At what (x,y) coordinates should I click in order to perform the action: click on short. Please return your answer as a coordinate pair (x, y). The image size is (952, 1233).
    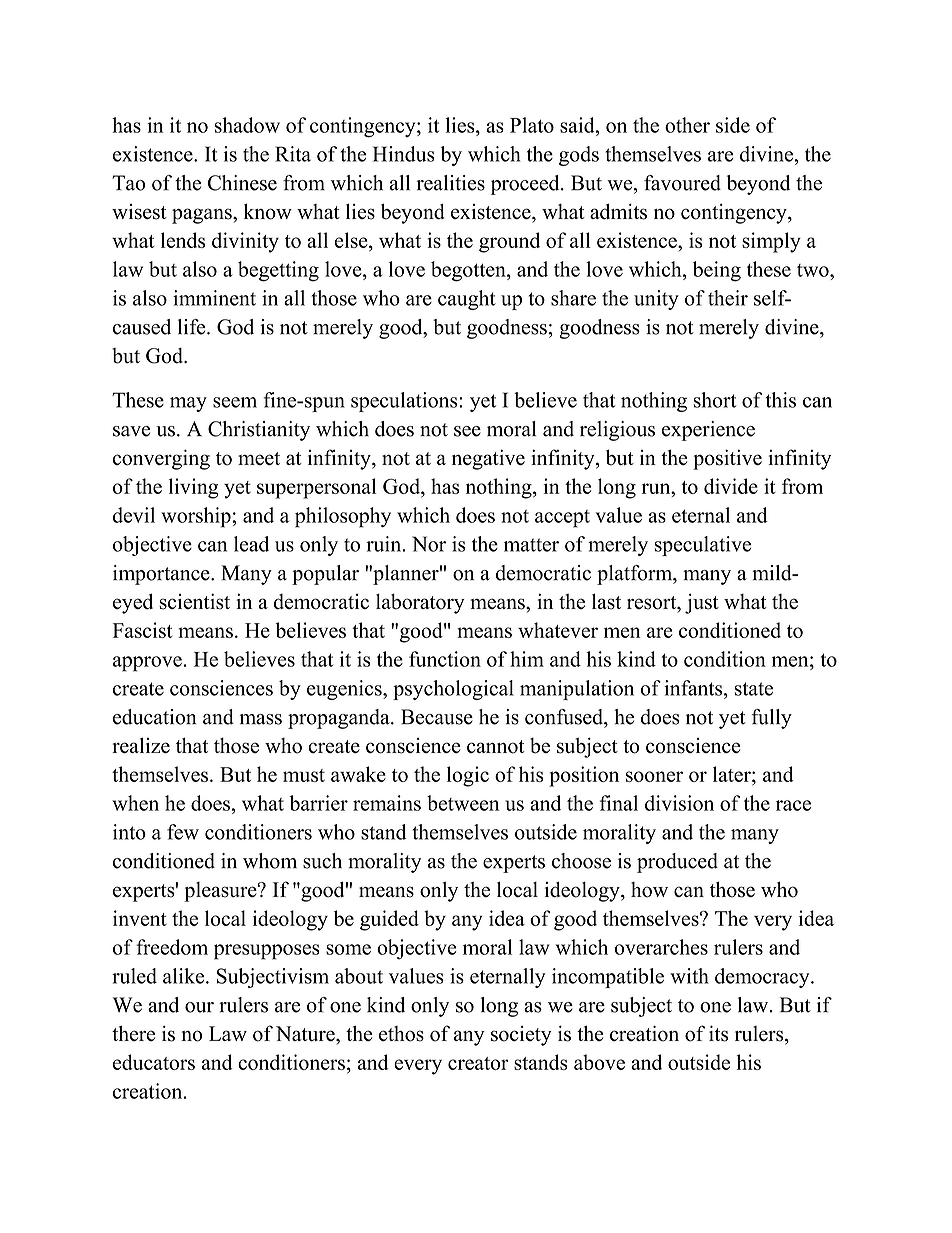
    Looking at the image, I should click on (715, 400).
